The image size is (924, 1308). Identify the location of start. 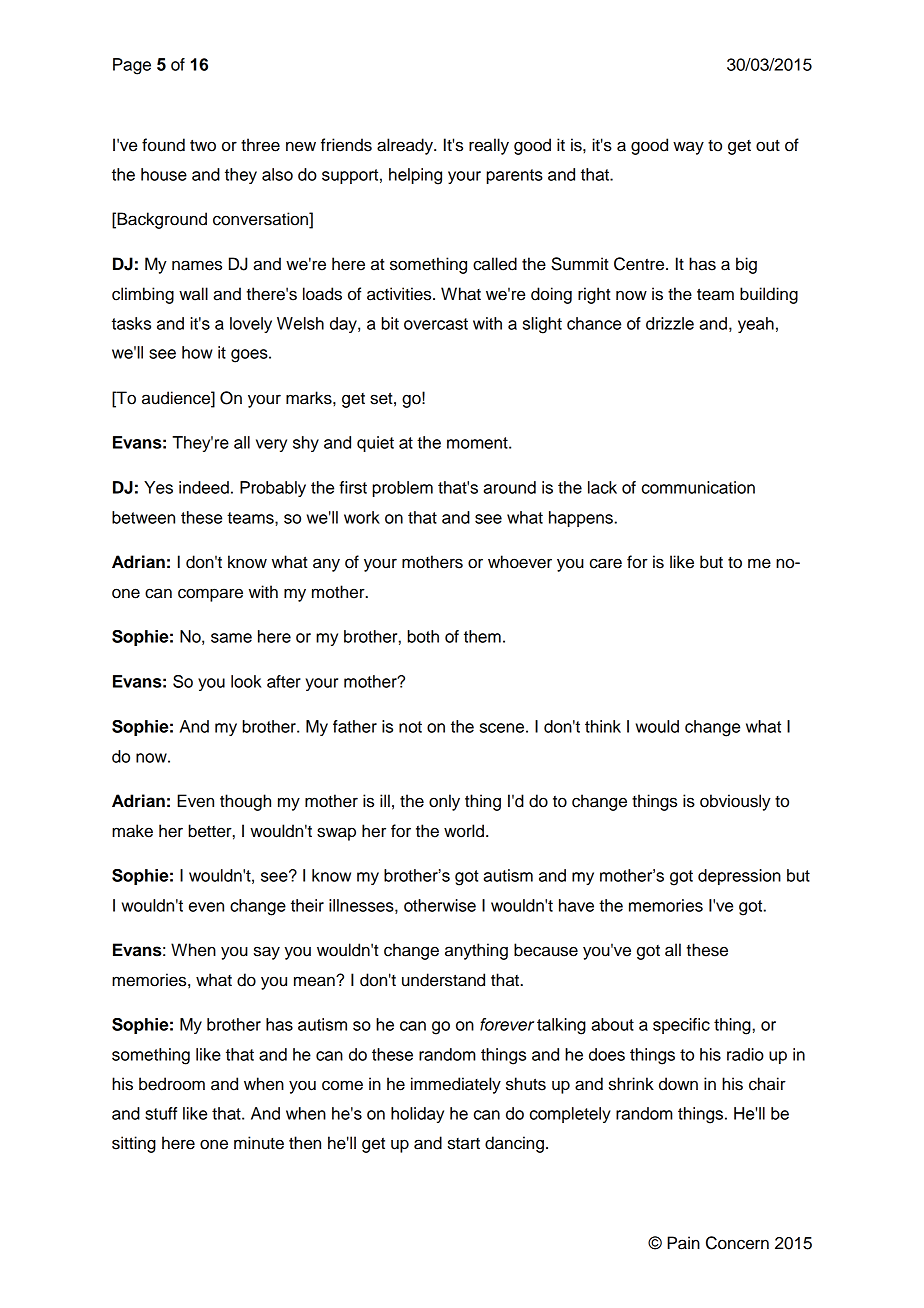
(464, 1144).
